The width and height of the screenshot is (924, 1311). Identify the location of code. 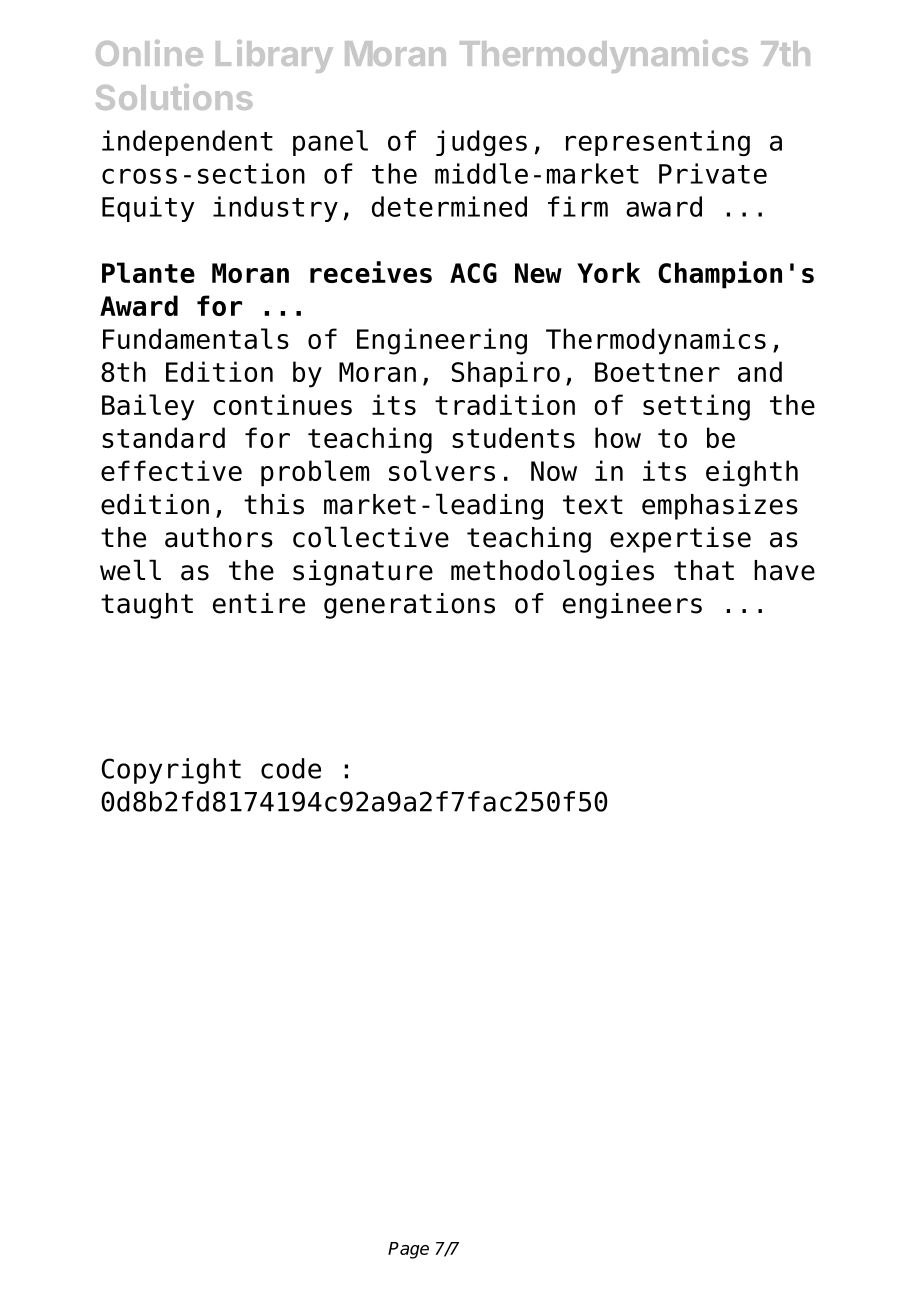
(291, 768).
